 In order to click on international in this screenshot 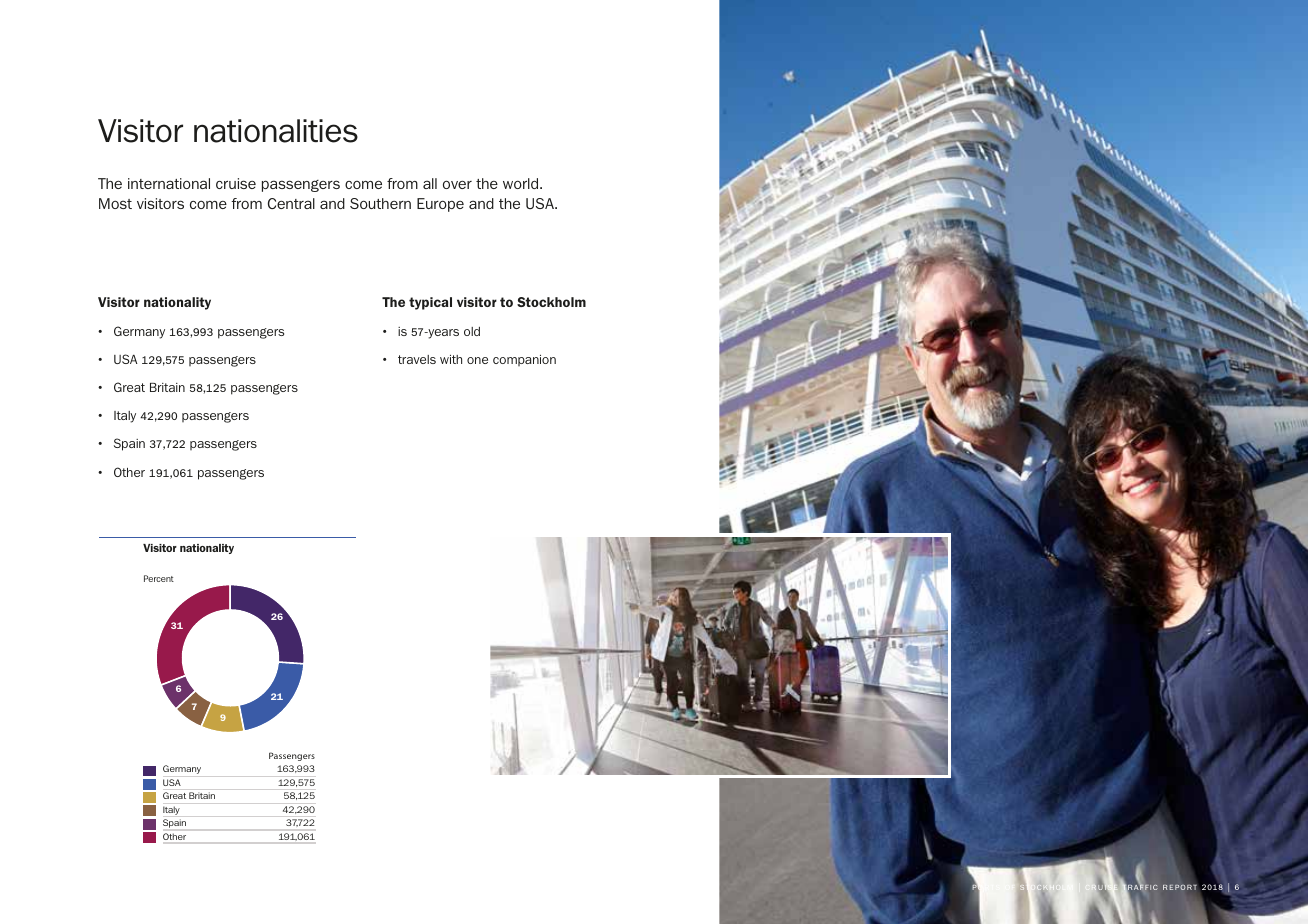, I will do `click(169, 183)`.
